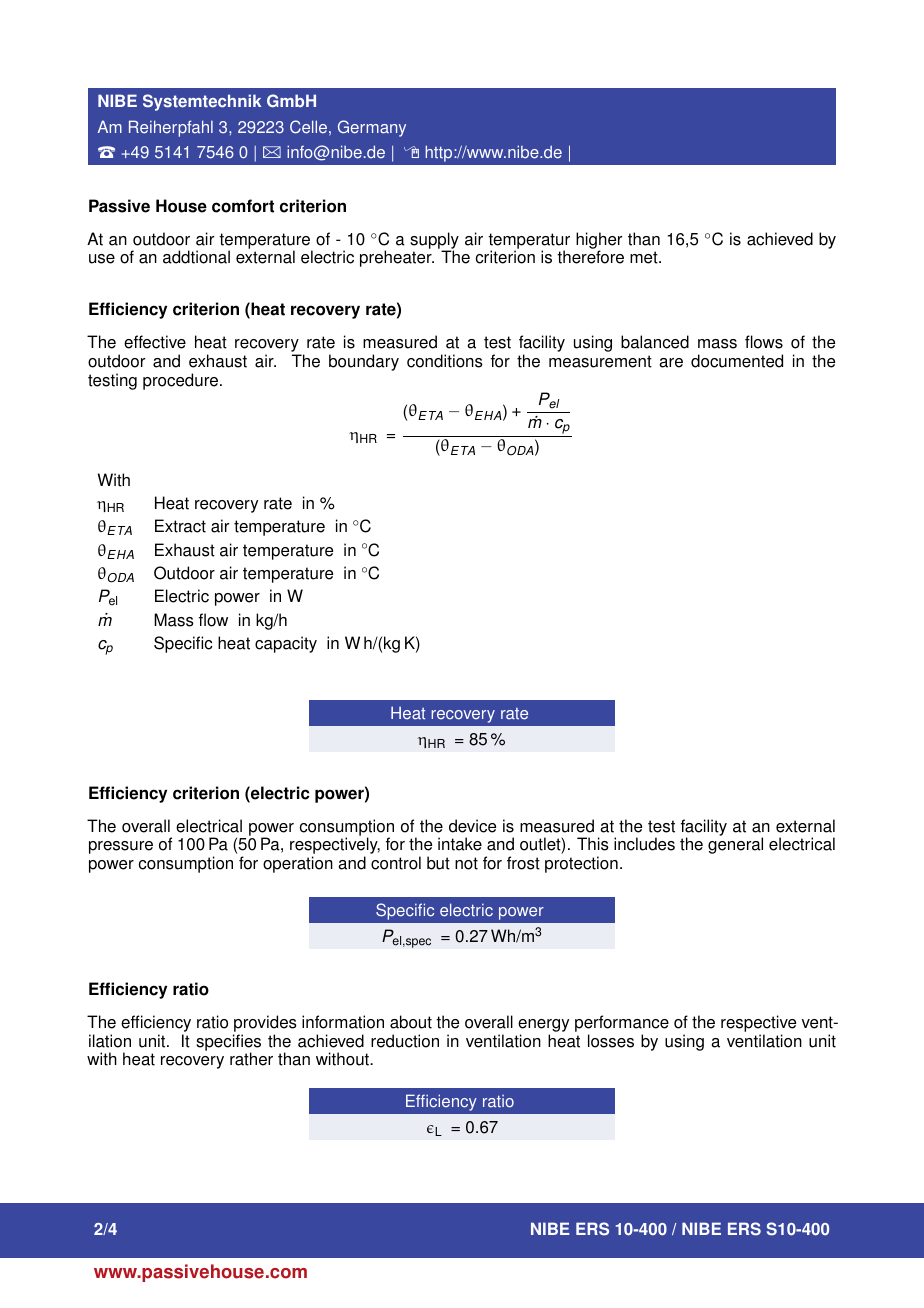 The height and width of the screenshot is (1308, 924). Describe the element at coordinates (372, 128) in the screenshot. I see `Germany` at that location.
